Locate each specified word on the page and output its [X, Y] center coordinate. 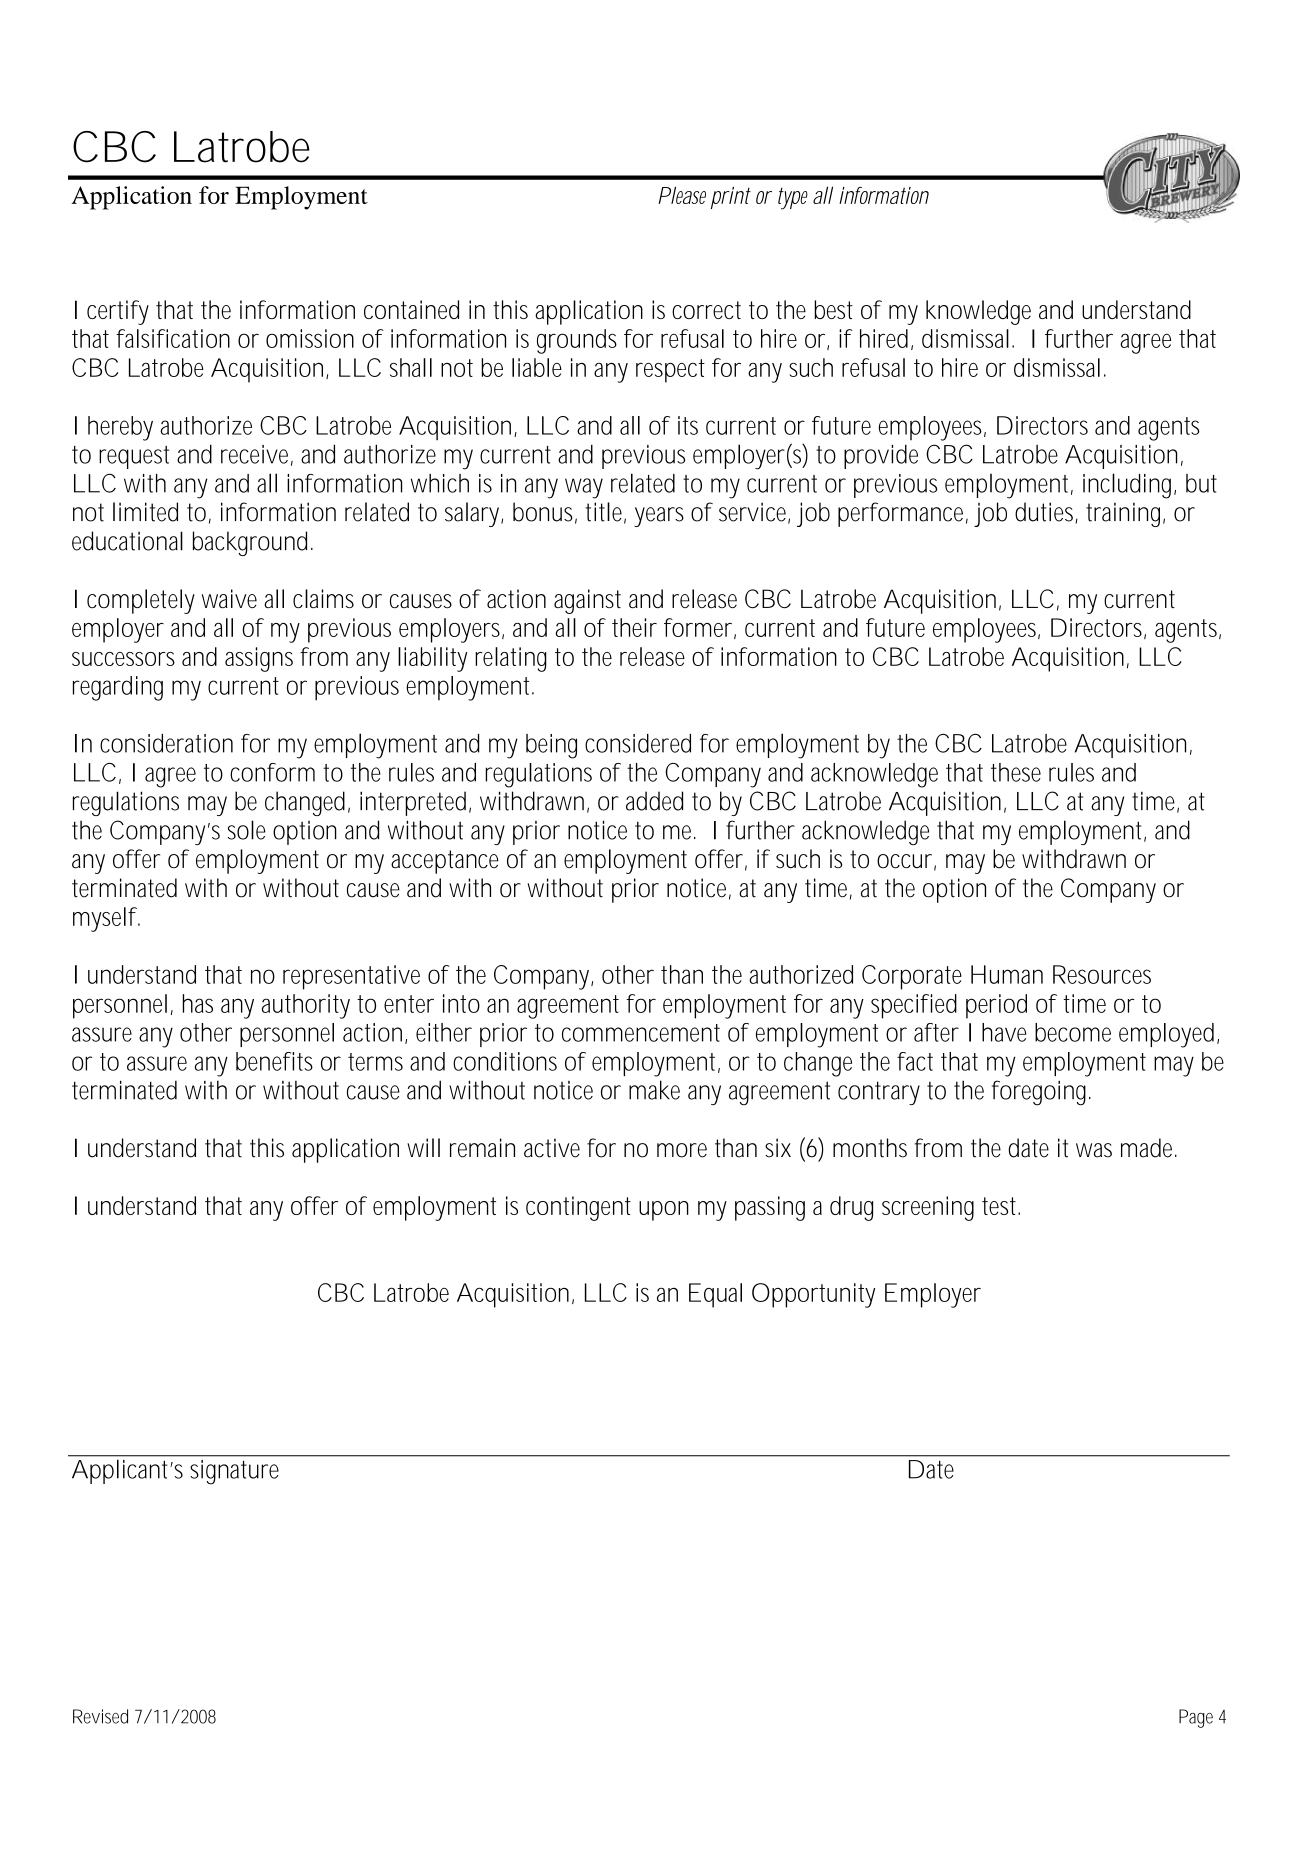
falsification [173, 338]
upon [664, 1211]
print [731, 198]
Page [1196, 1718]
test [1001, 1206]
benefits [274, 1061]
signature [234, 1472]
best [833, 309]
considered [638, 743]
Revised [100, 1716]
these [1016, 772]
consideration [166, 743]
